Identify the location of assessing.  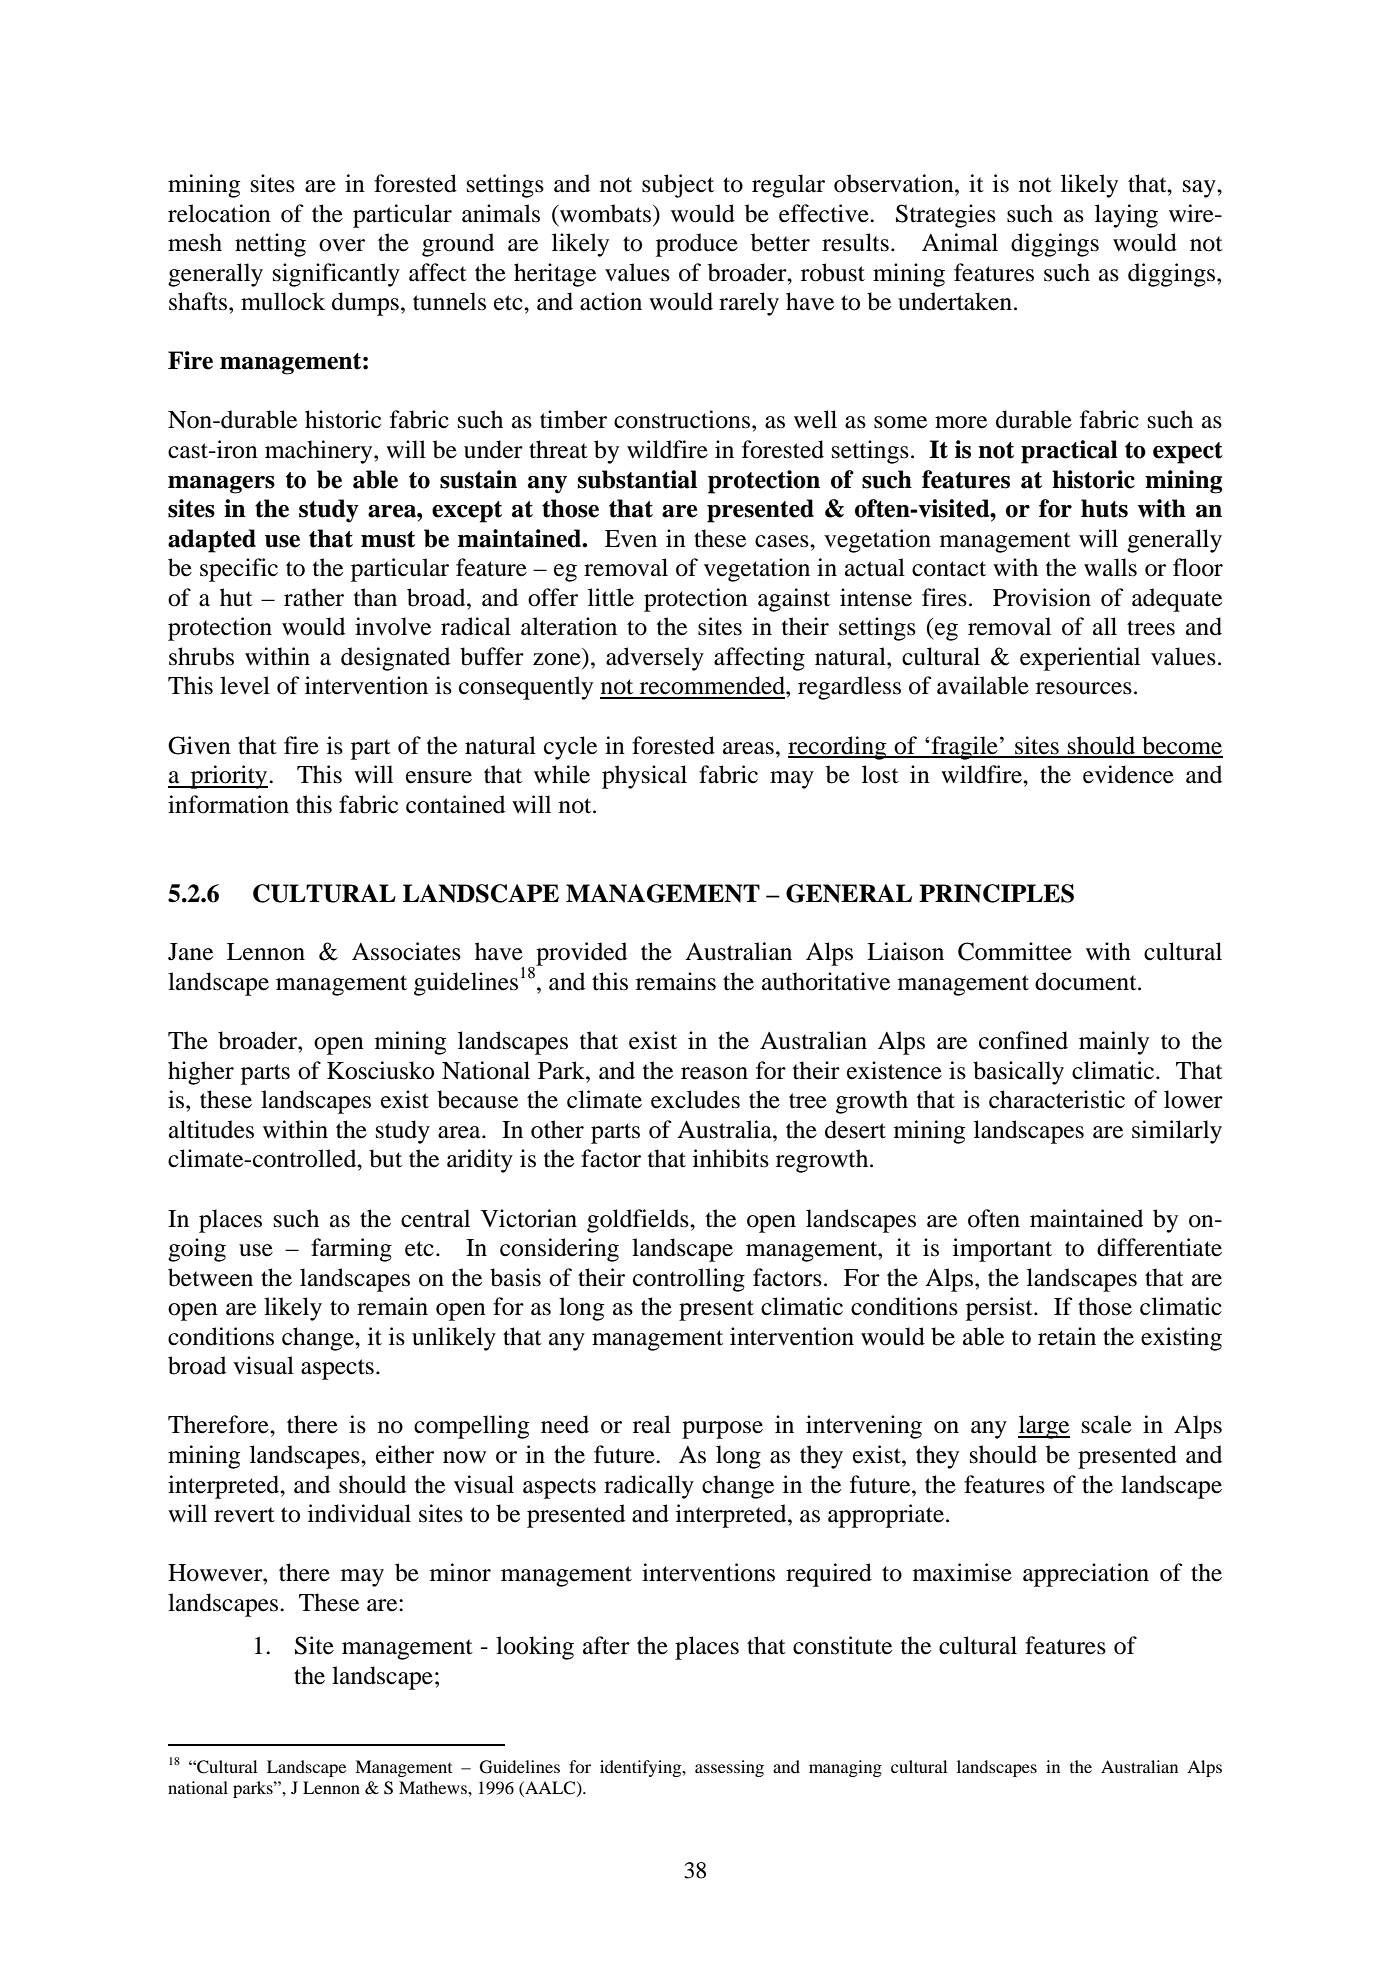
(729, 1768).
